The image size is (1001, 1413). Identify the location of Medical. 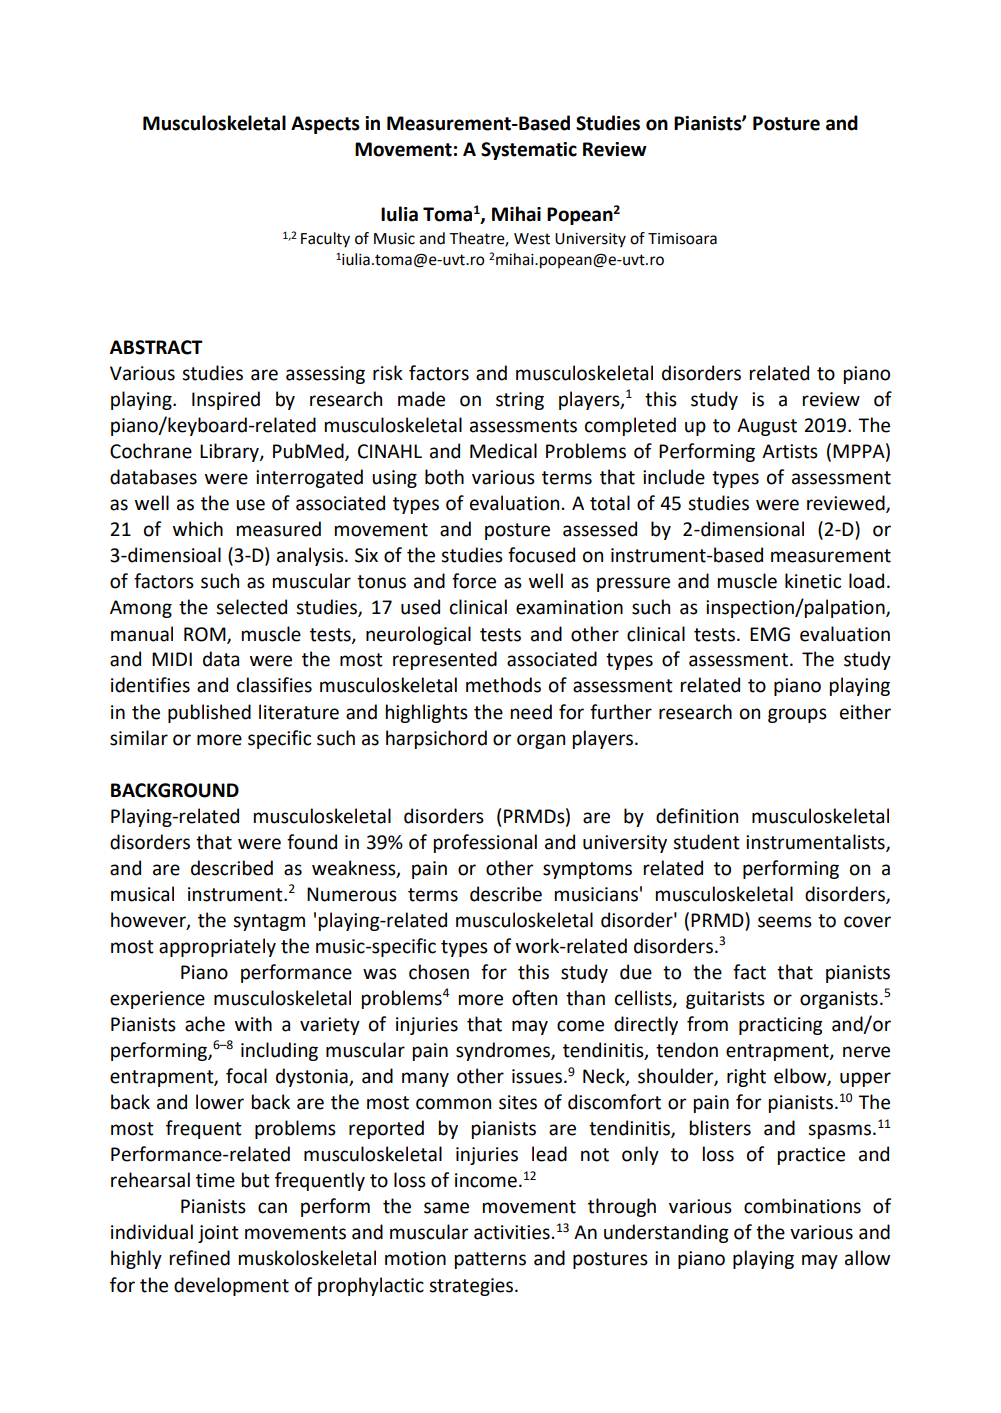
(503, 451).
